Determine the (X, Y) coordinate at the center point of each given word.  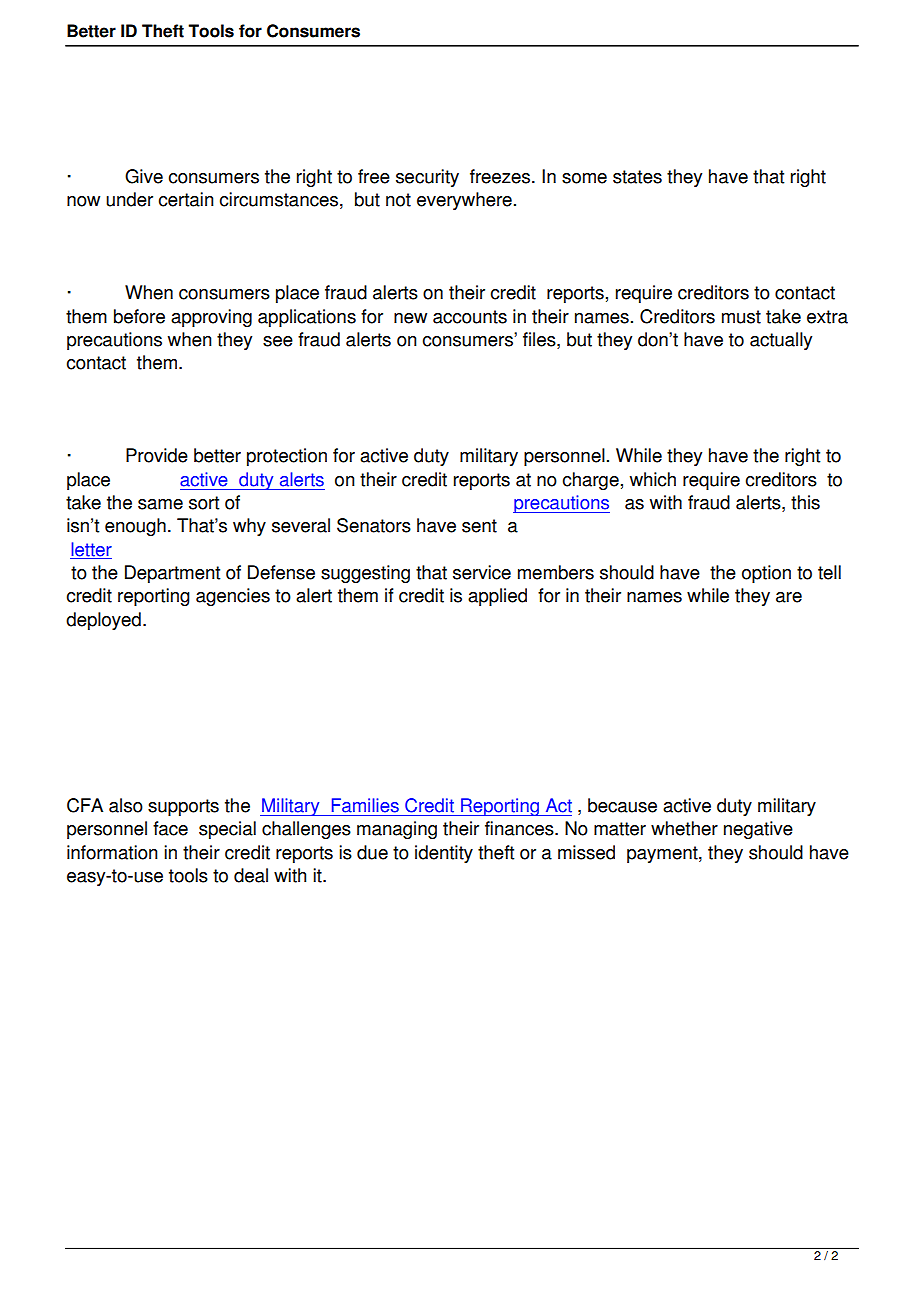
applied (497, 597)
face (170, 828)
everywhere (464, 201)
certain (186, 199)
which (653, 479)
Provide (157, 455)
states (637, 177)
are (789, 597)
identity (444, 854)
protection (287, 457)
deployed (103, 621)
